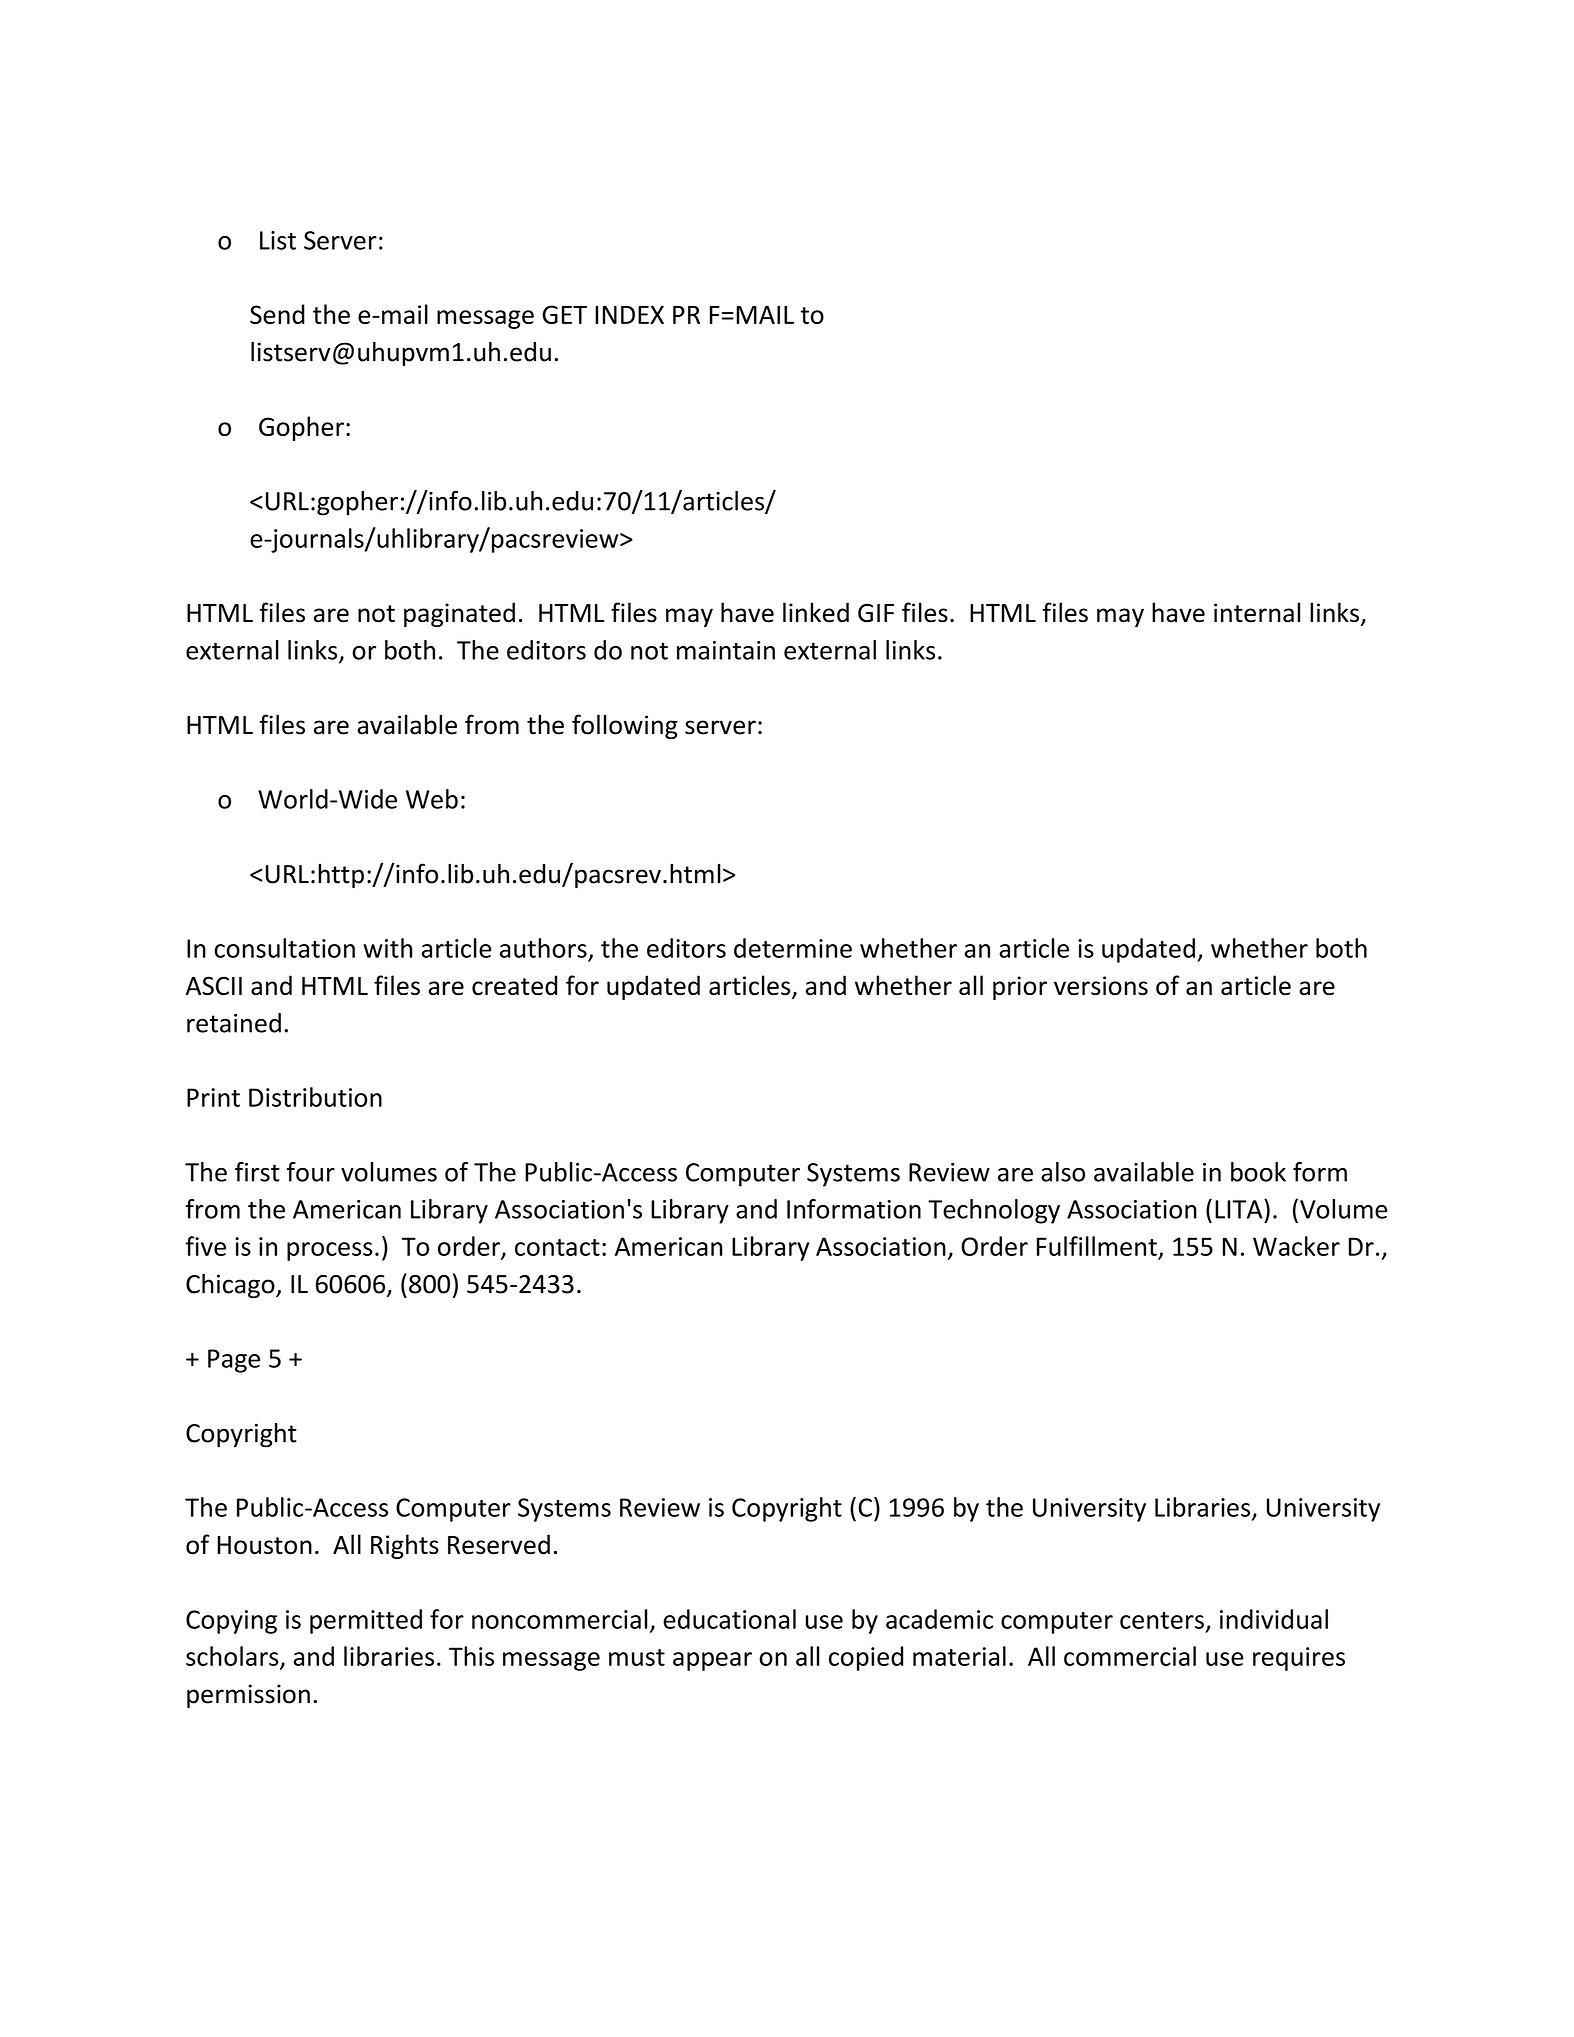 This screenshot has height=2037, width=1574. Describe the element at coordinates (277, 314) in the screenshot. I see `Send` at that location.
